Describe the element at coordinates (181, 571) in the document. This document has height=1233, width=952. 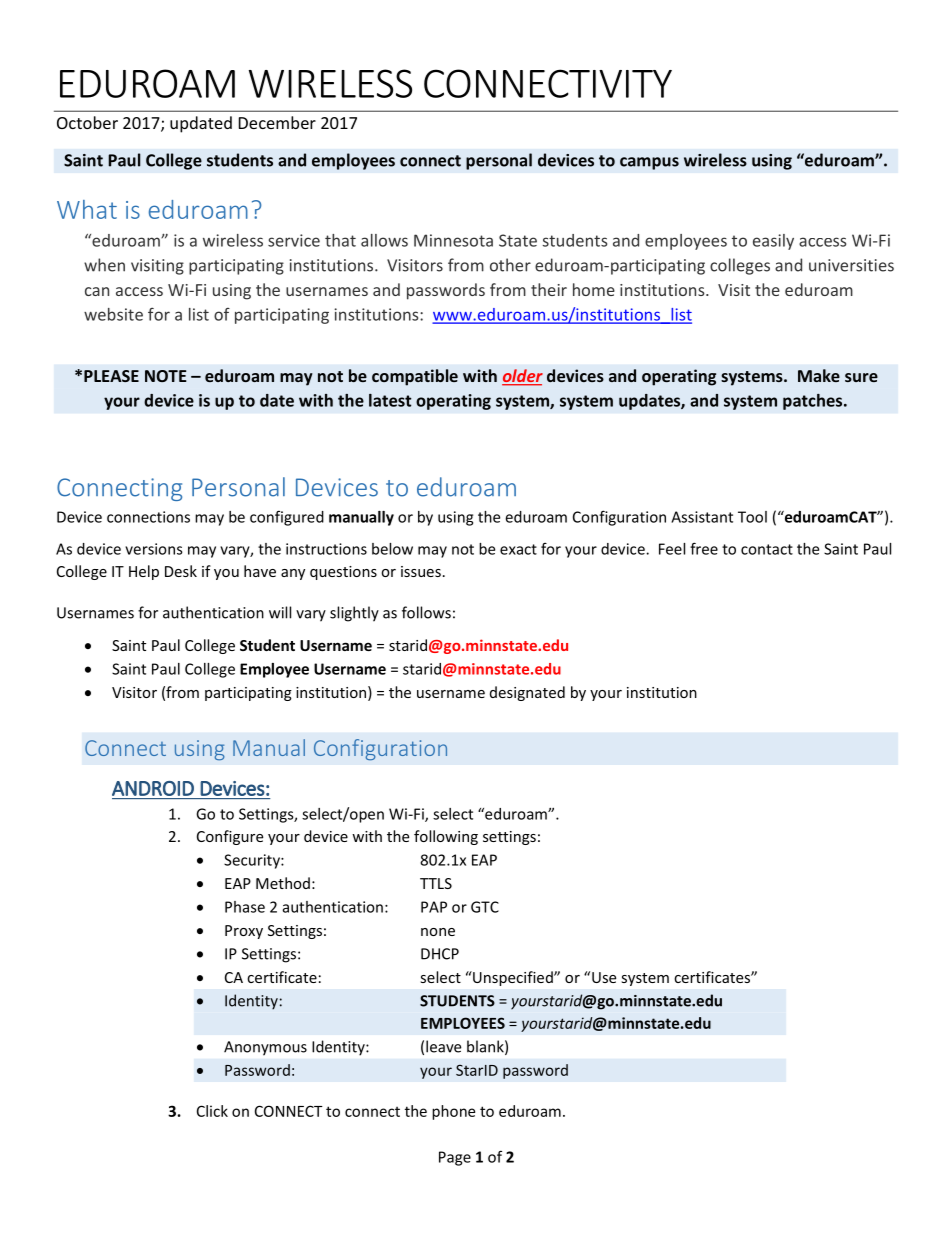
I see `Desk` at that location.
